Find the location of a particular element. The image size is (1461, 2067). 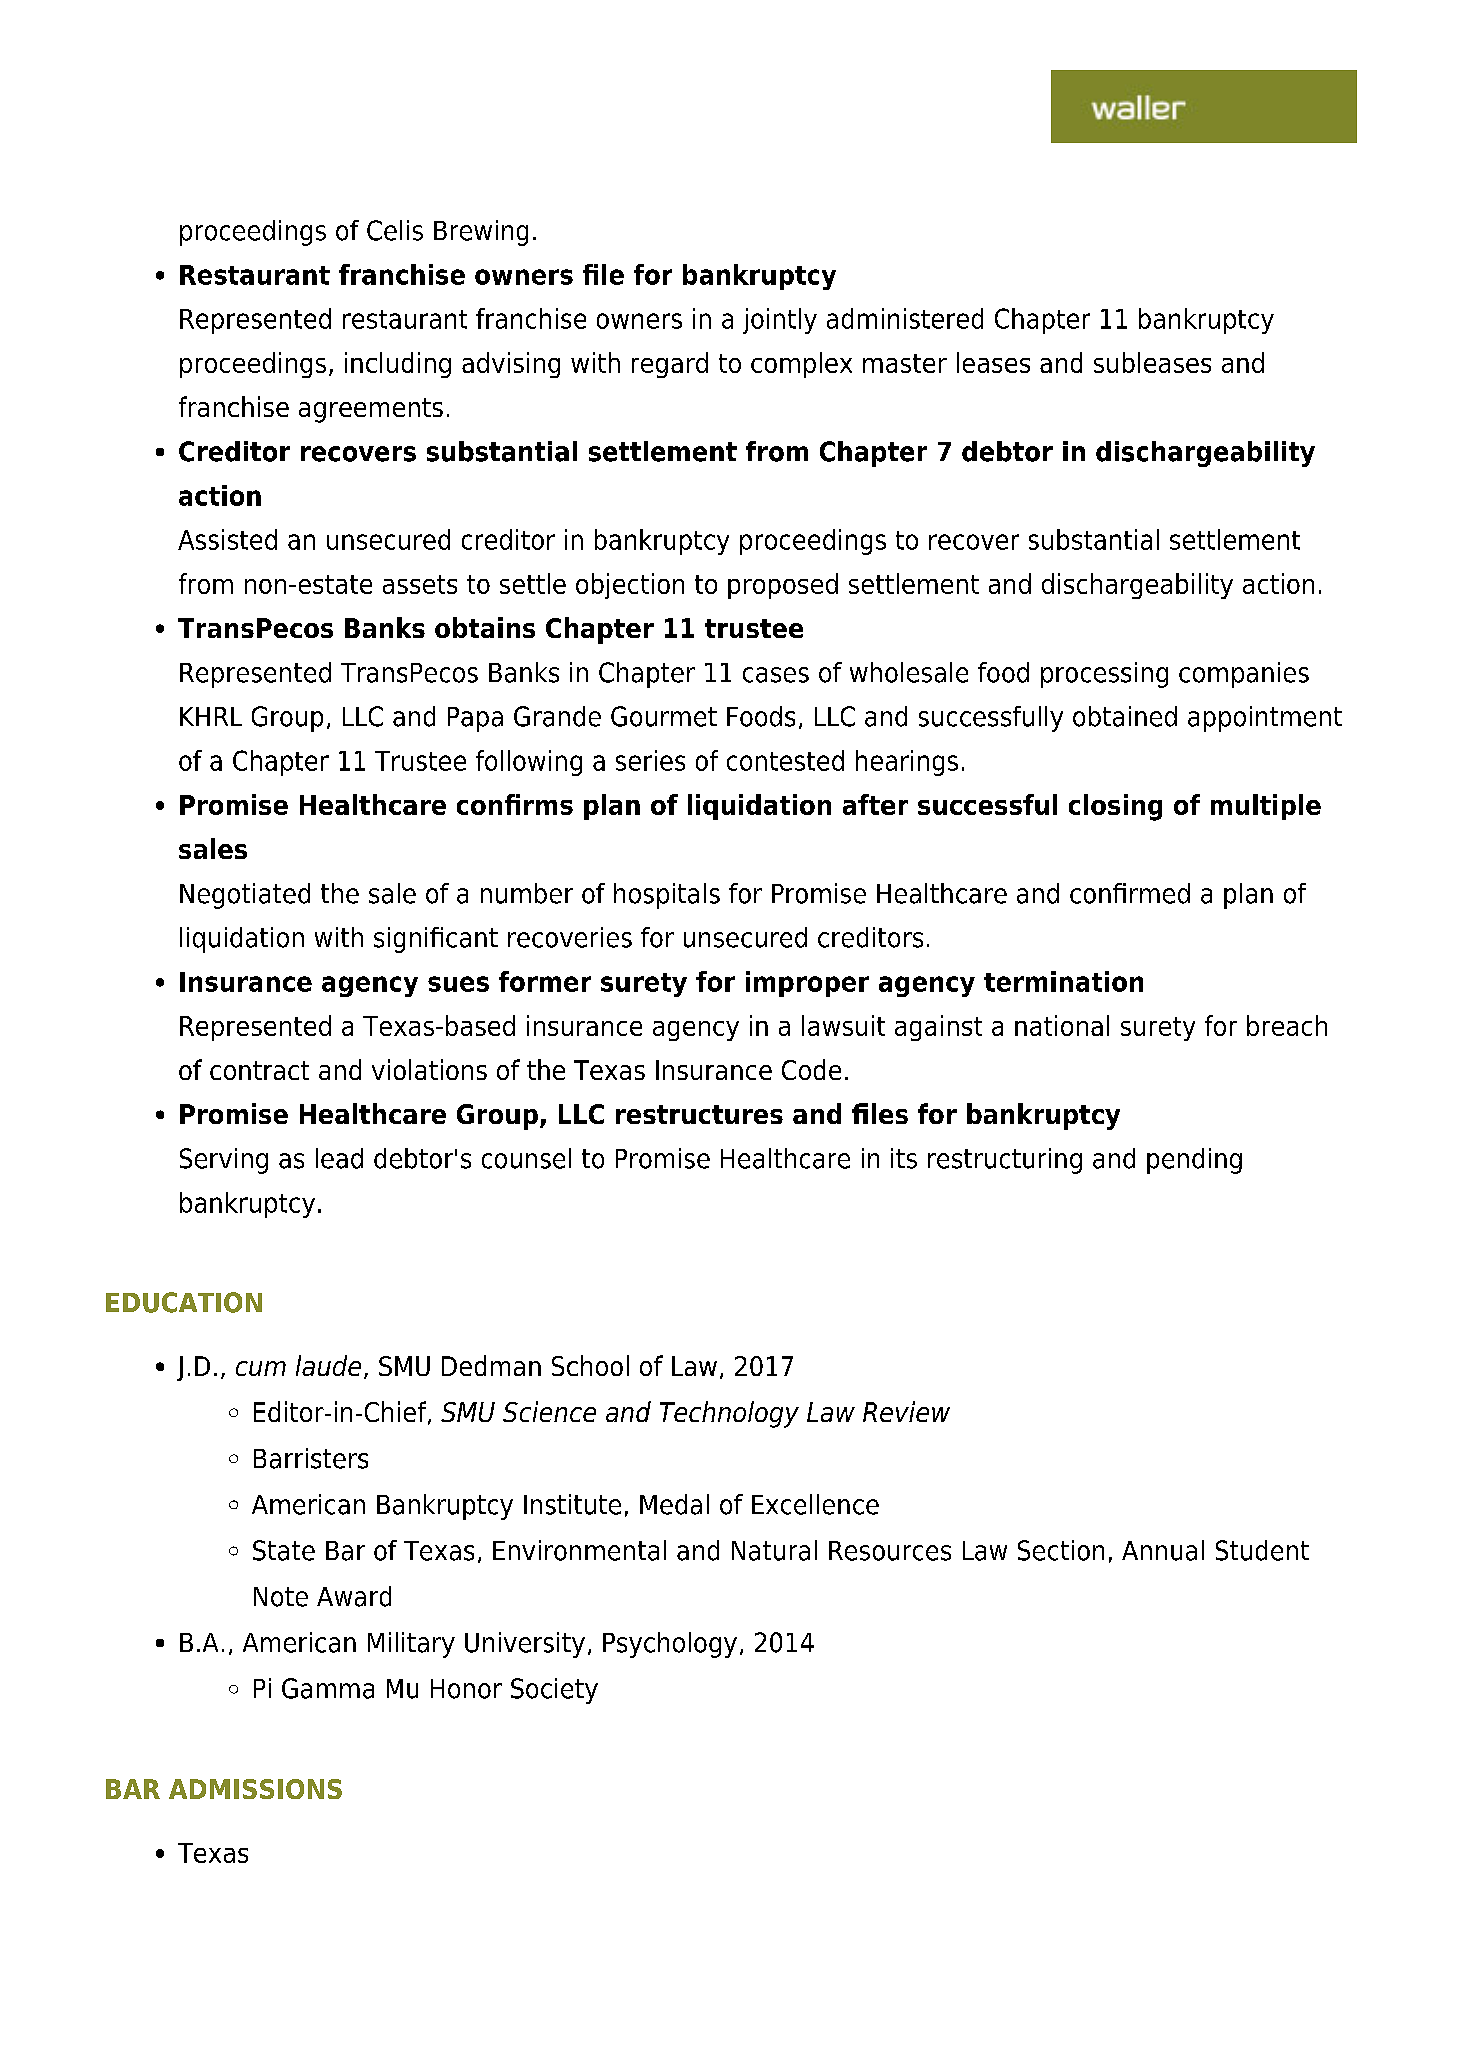

Psychology is located at coordinates (670, 1645).
